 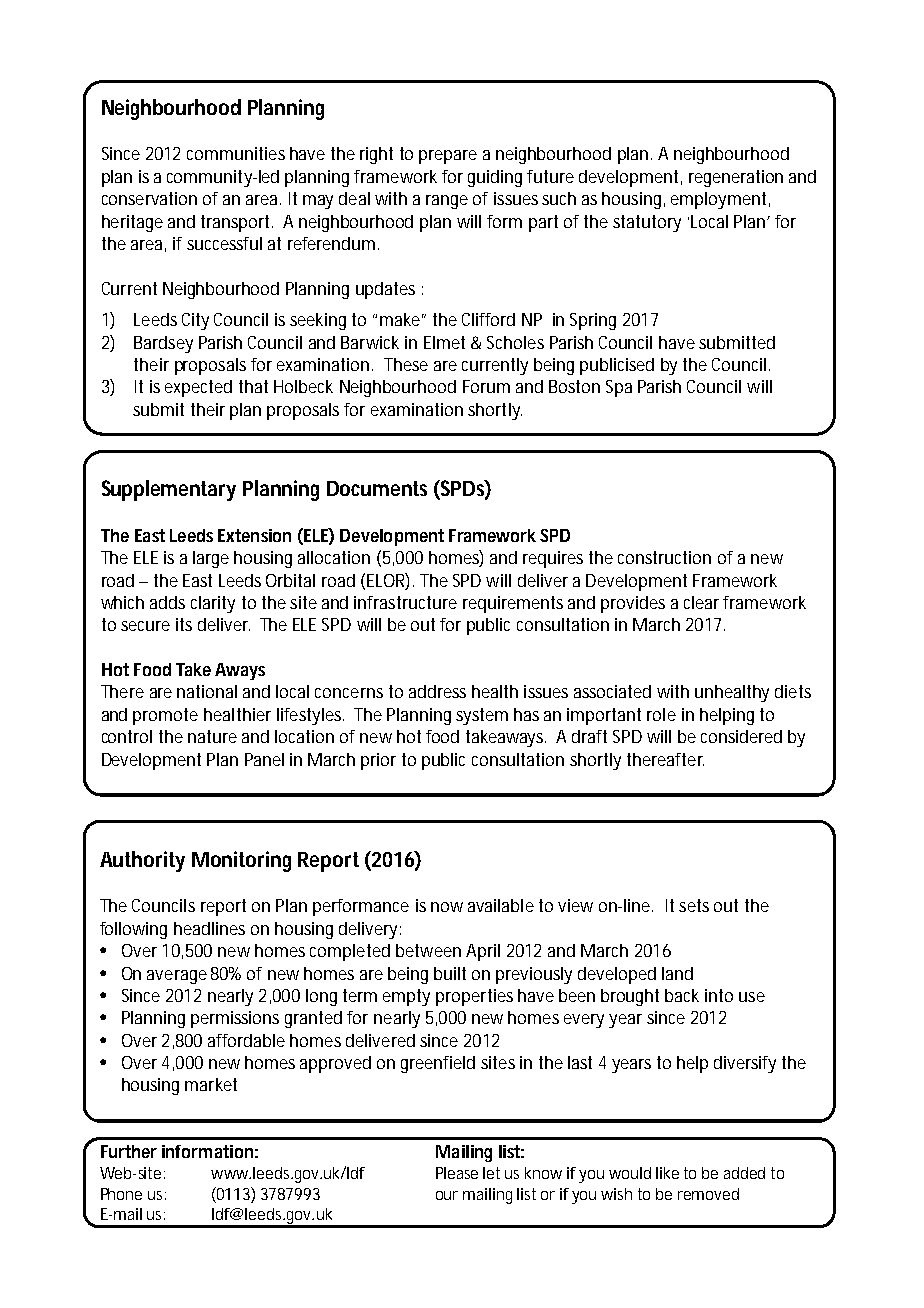 What do you see at coordinates (619, 388) in the document?
I see `Spa` at bounding box center [619, 388].
